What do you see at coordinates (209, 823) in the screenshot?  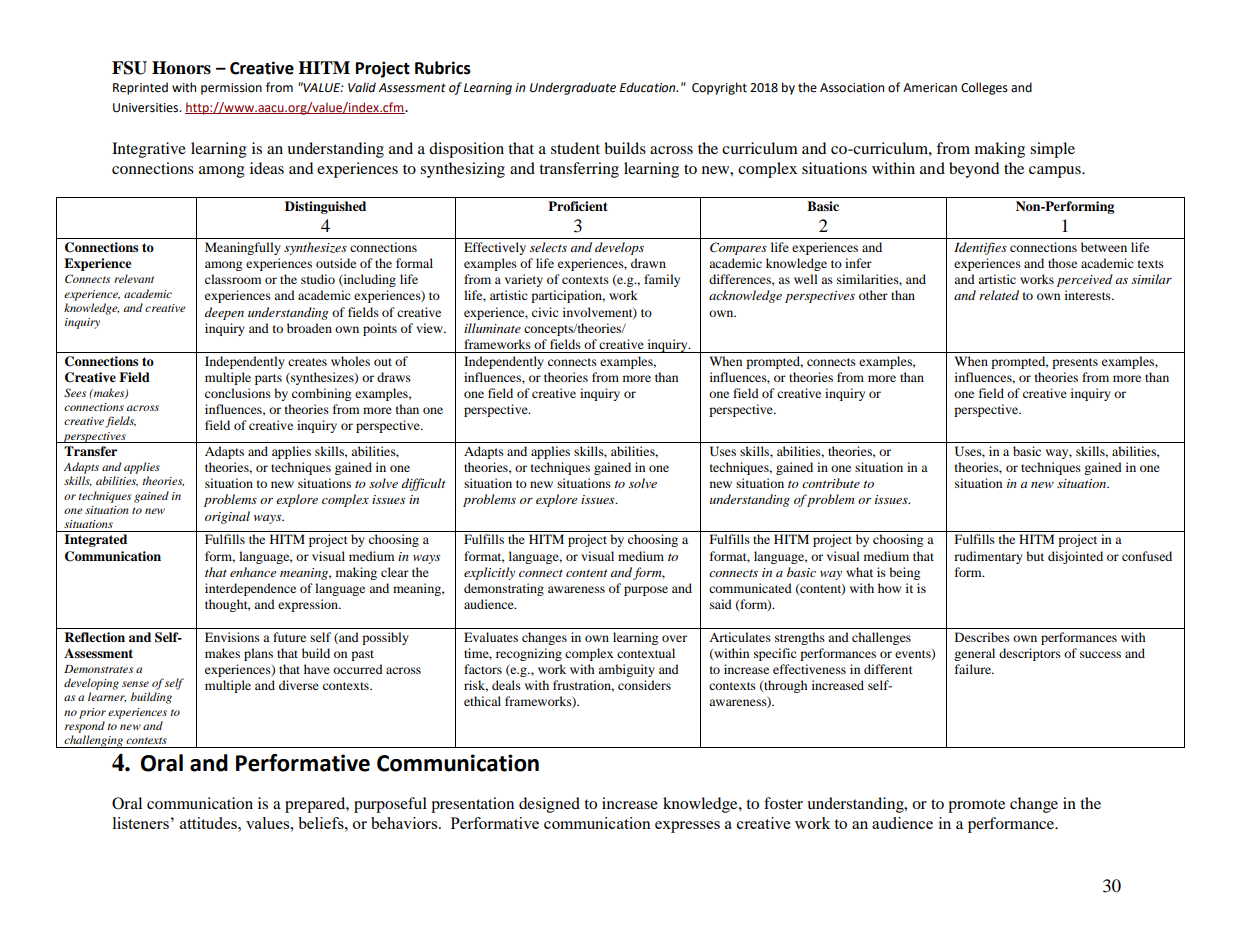 I see `attitudes` at bounding box center [209, 823].
